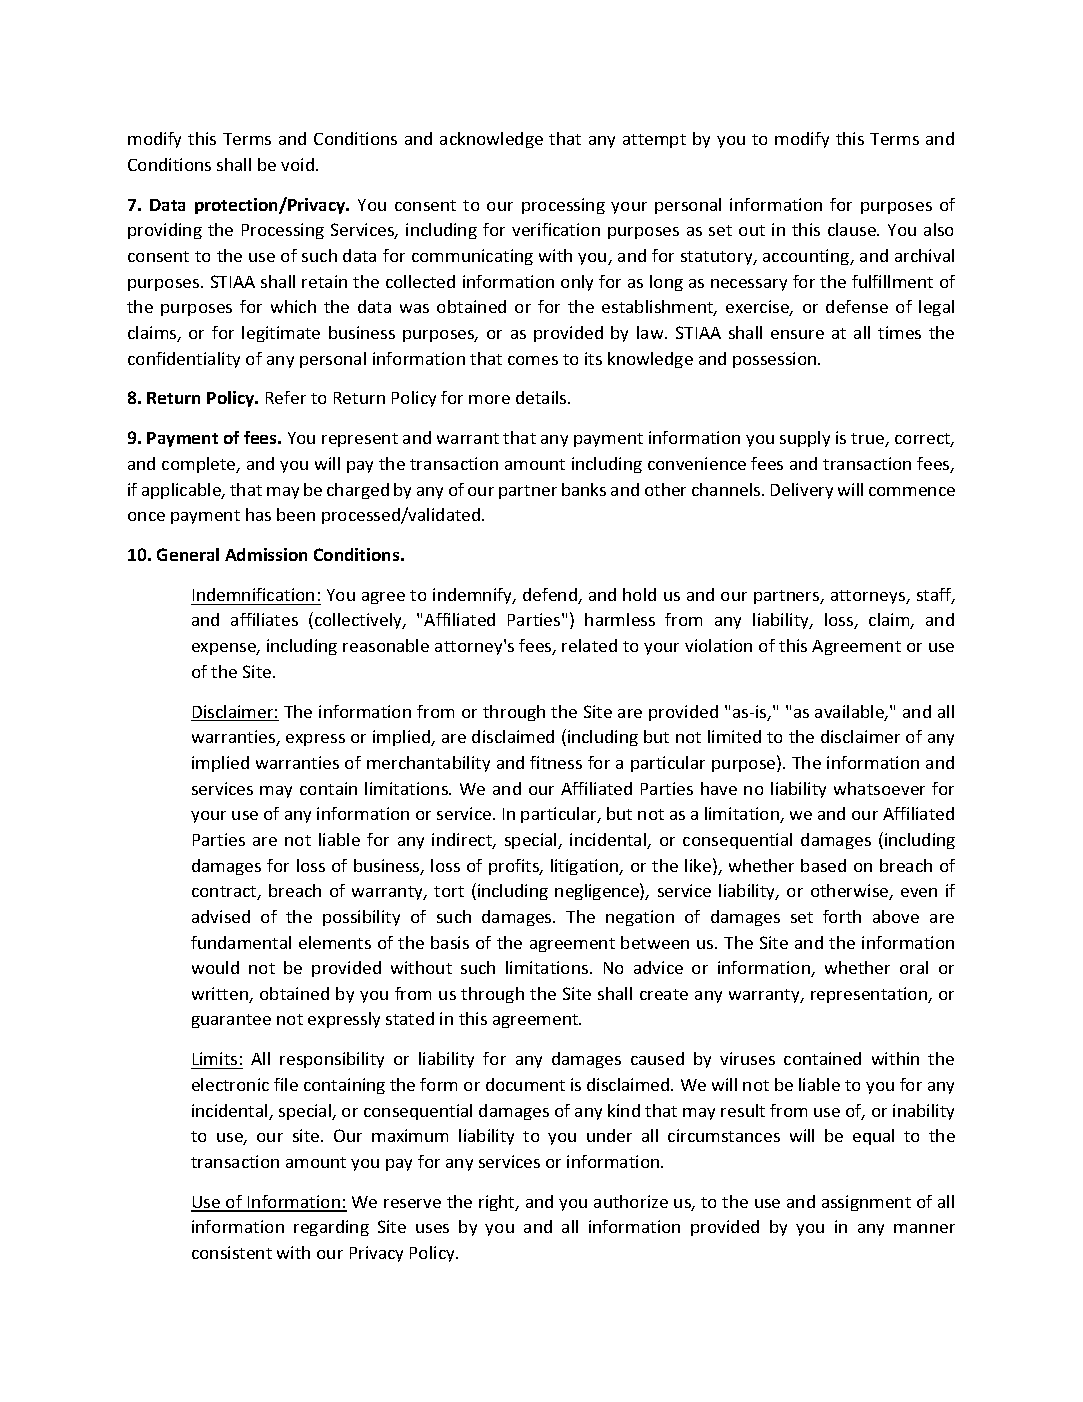 This page has width=1083, height=1402. I want to click on clause, so click(853, 229).
